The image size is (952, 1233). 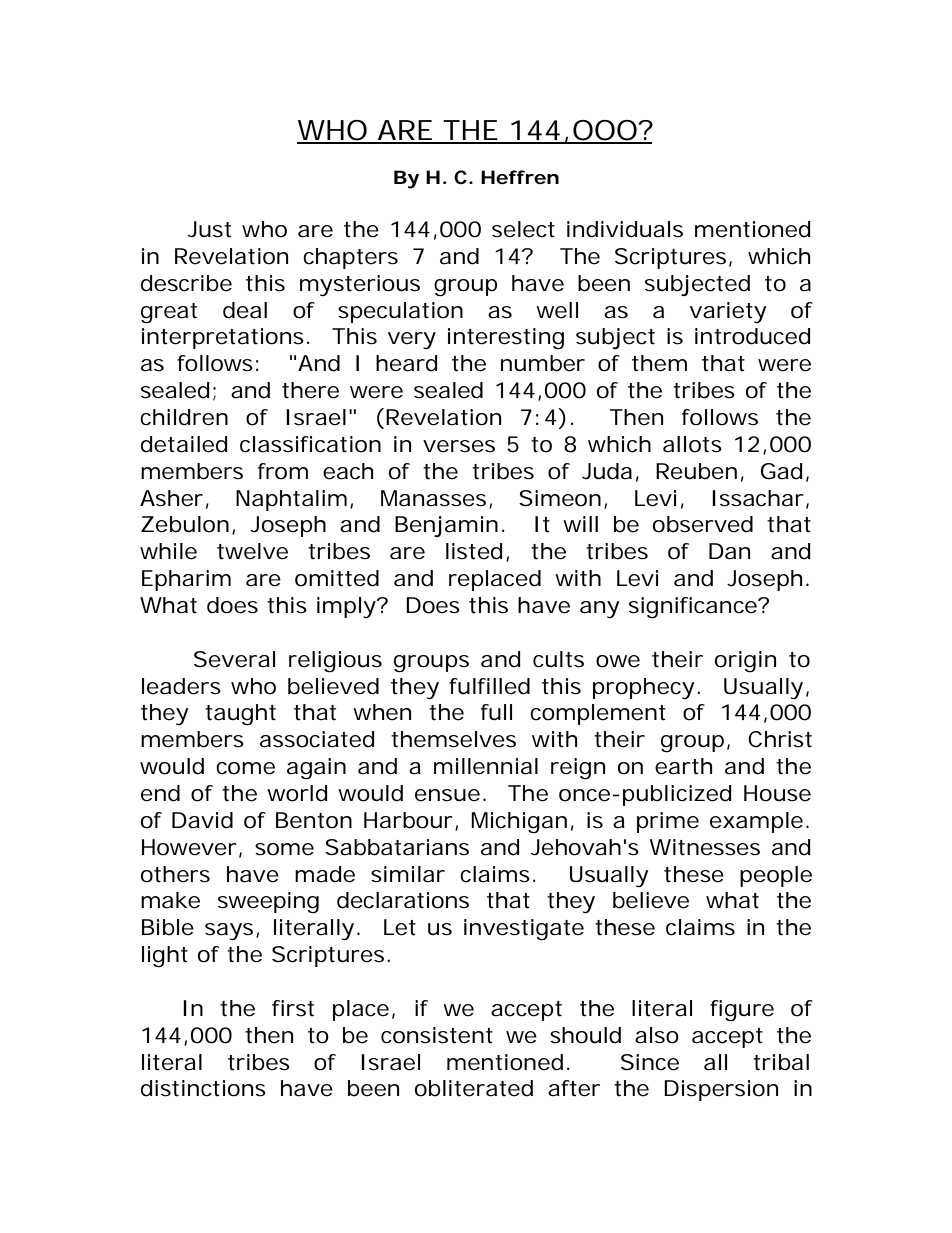 What do you see at coordinates (705, 847) in the screenshot?
I see `Witnesses` at bounding box center [705, 847].
